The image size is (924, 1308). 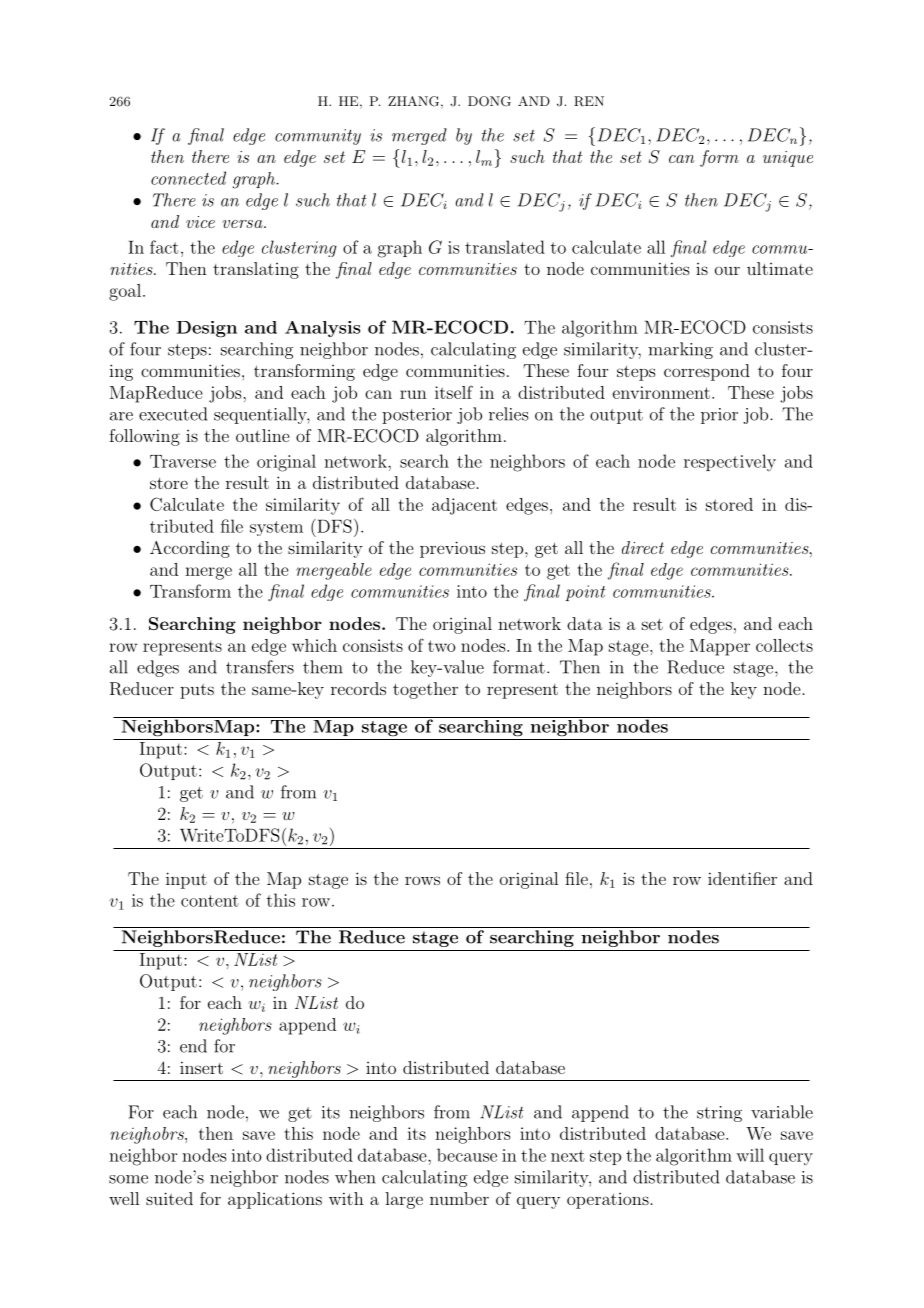 I want to click on content, so click(x=210, y=901).
